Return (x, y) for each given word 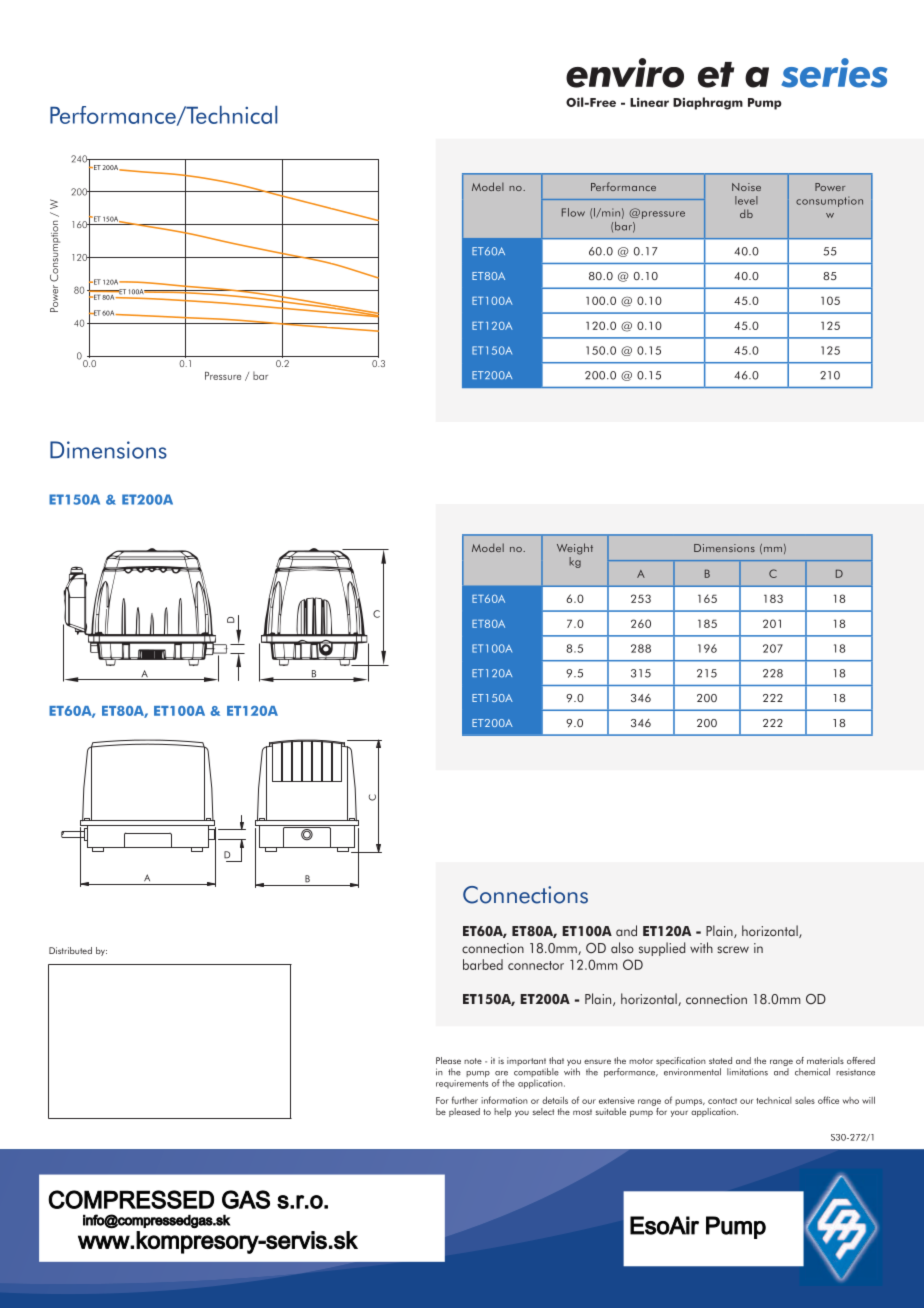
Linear (649, 102)
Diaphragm (708, 103)
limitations (747, 1072)
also (622, 947)
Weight (575, 549)
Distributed (70, 950)
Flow (573, 212)
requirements (462, 1084)
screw (733, 950)
